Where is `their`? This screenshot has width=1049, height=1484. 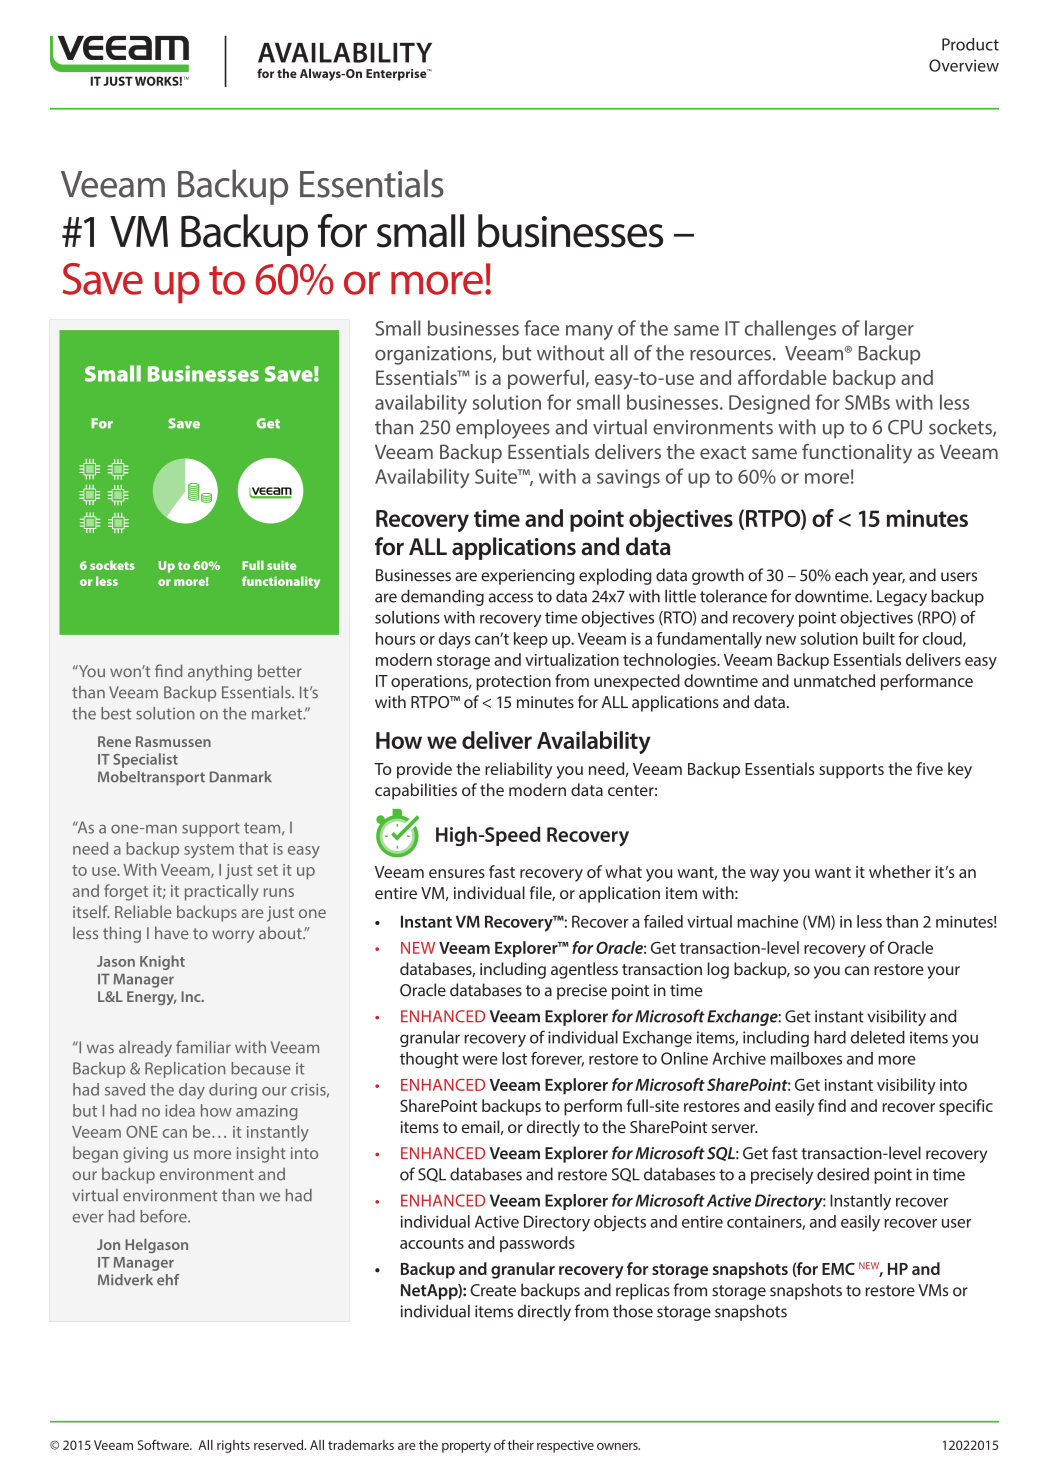
their is located at coordinates (520, 1445).
